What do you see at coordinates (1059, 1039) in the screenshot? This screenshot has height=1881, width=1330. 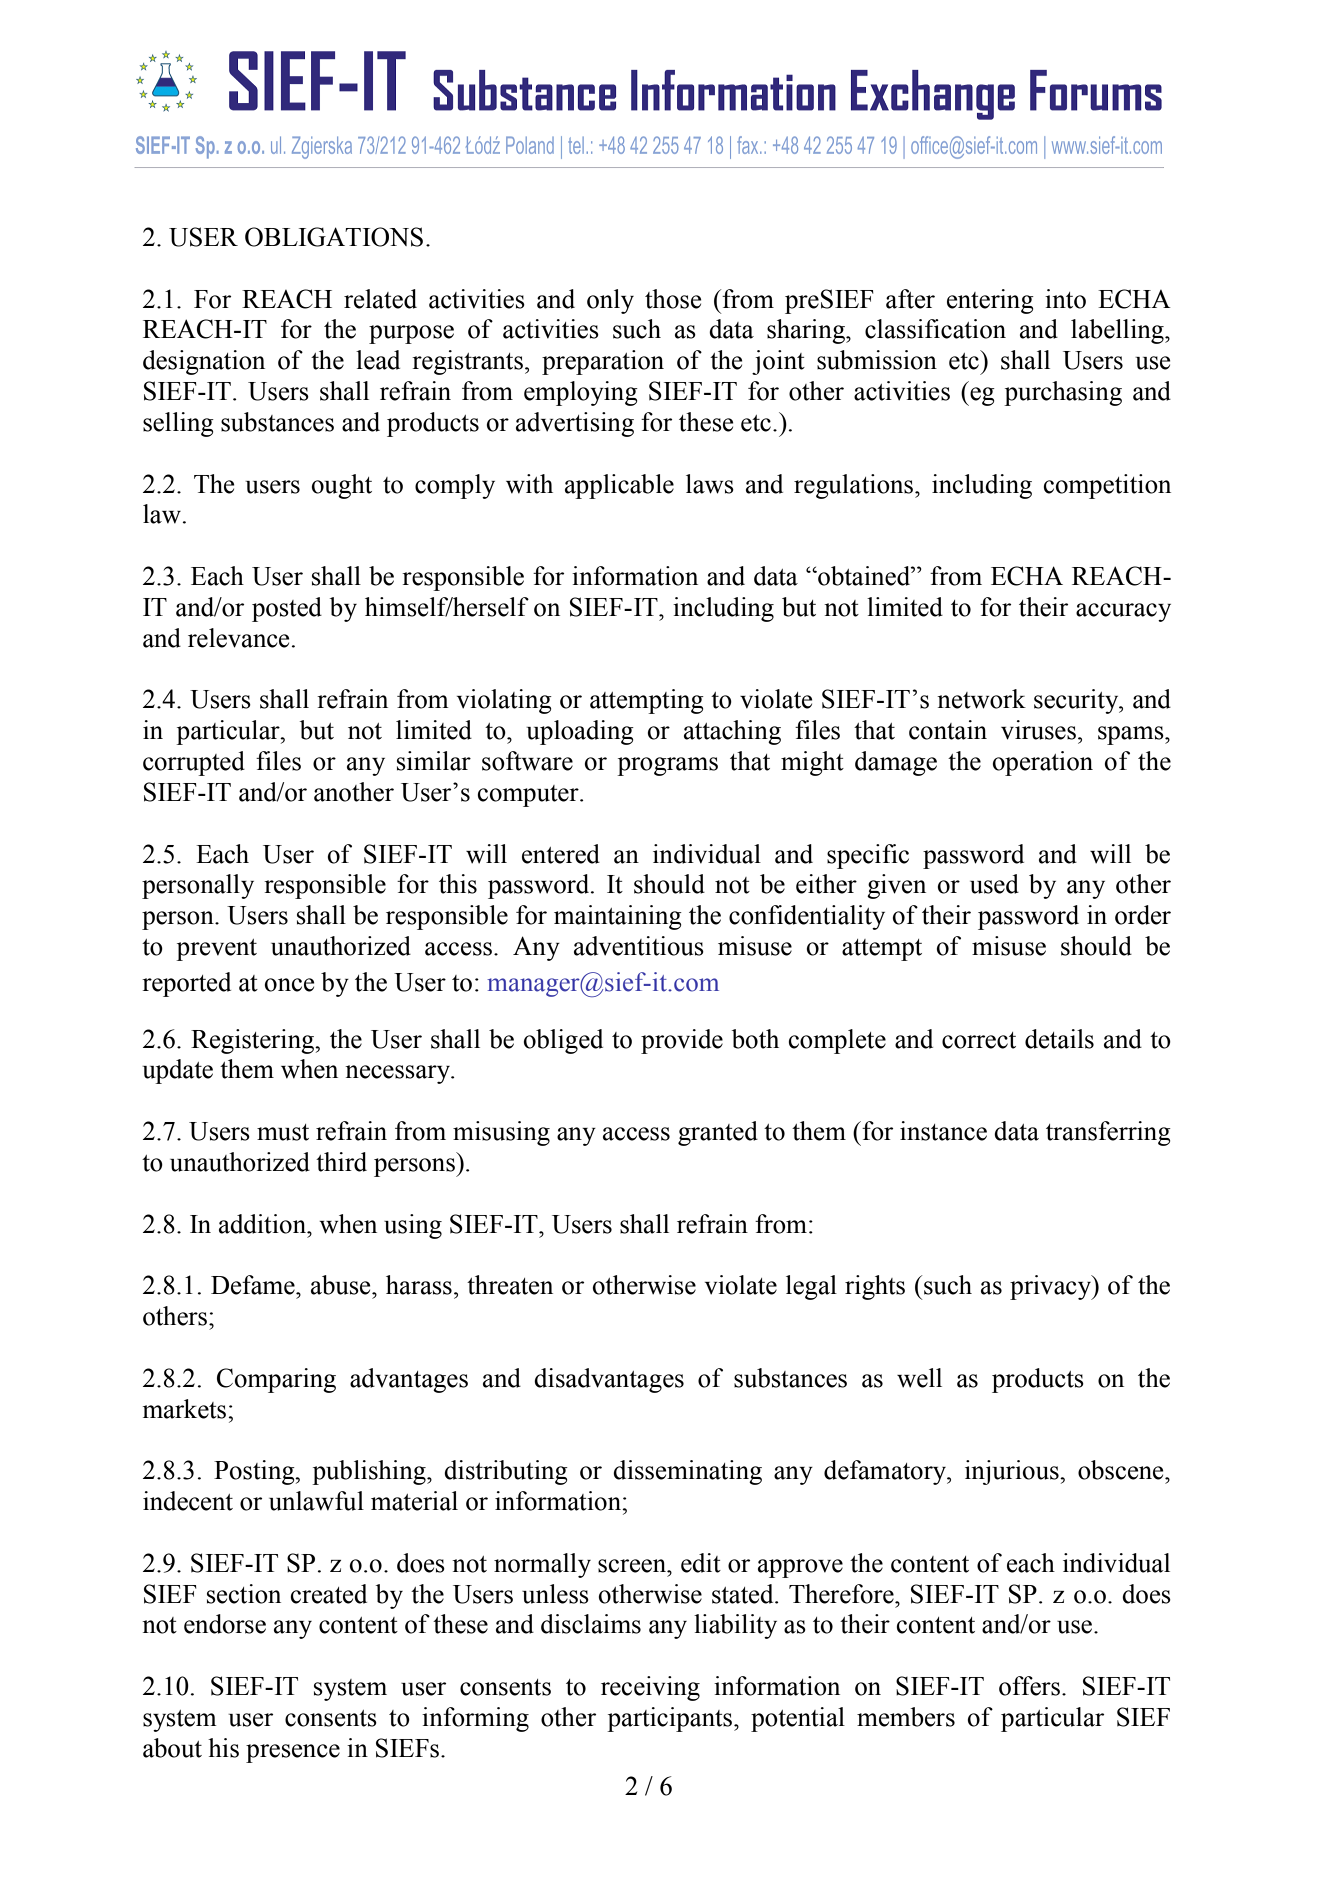 I see `details` at bounding box center [1059, 1039].
